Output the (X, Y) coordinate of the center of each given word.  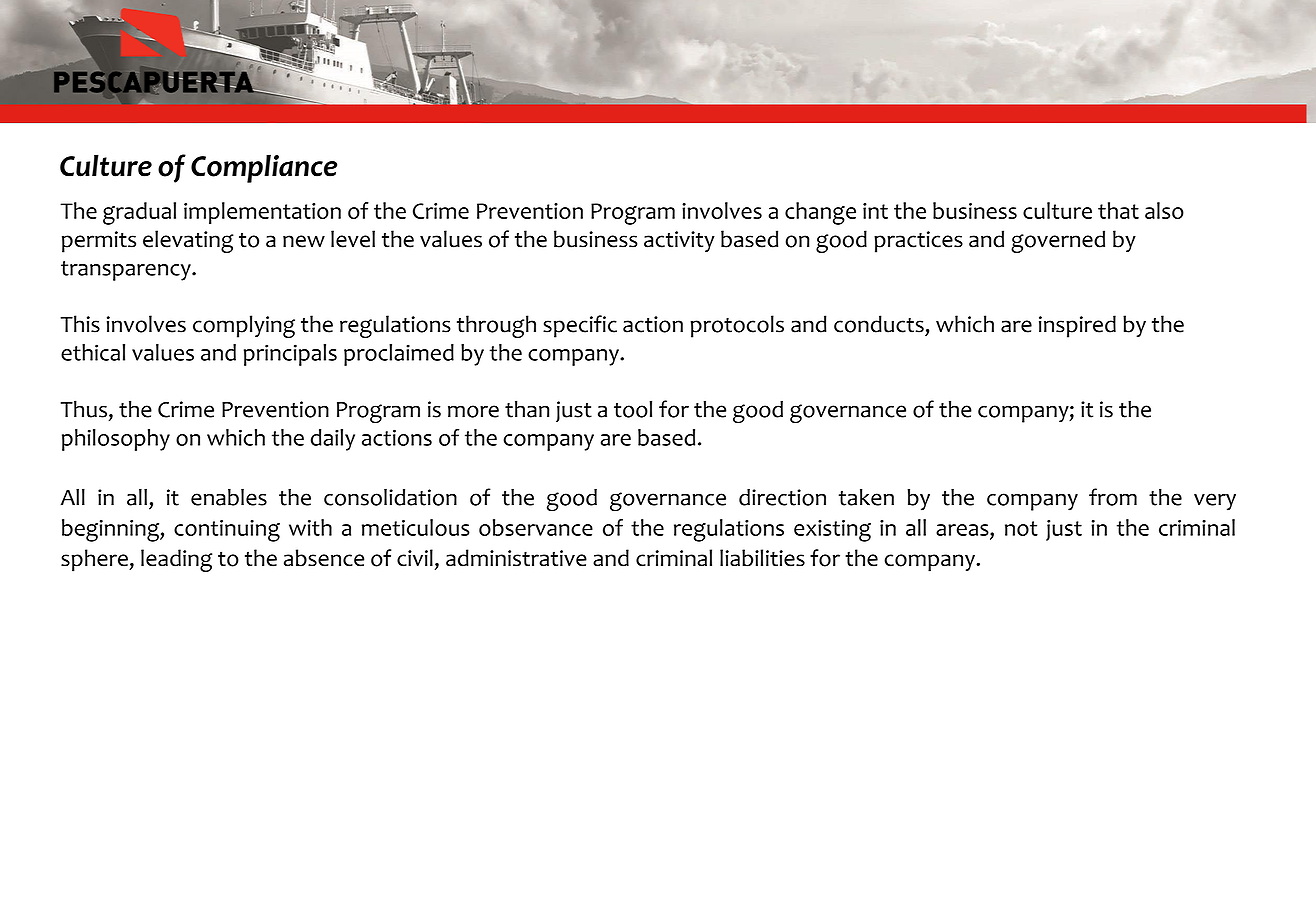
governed (1058, 241)
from (1113, 497)
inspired (1077, 326)
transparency (127, 271)
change (820, 213)
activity (679, 241)
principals (290, 355)
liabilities (762, 558)
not (1021, 528)
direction (782, 497)
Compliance (264, 168)
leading (176, 560)
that (1118, 210)
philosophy (116, 440)
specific (580, 326)
